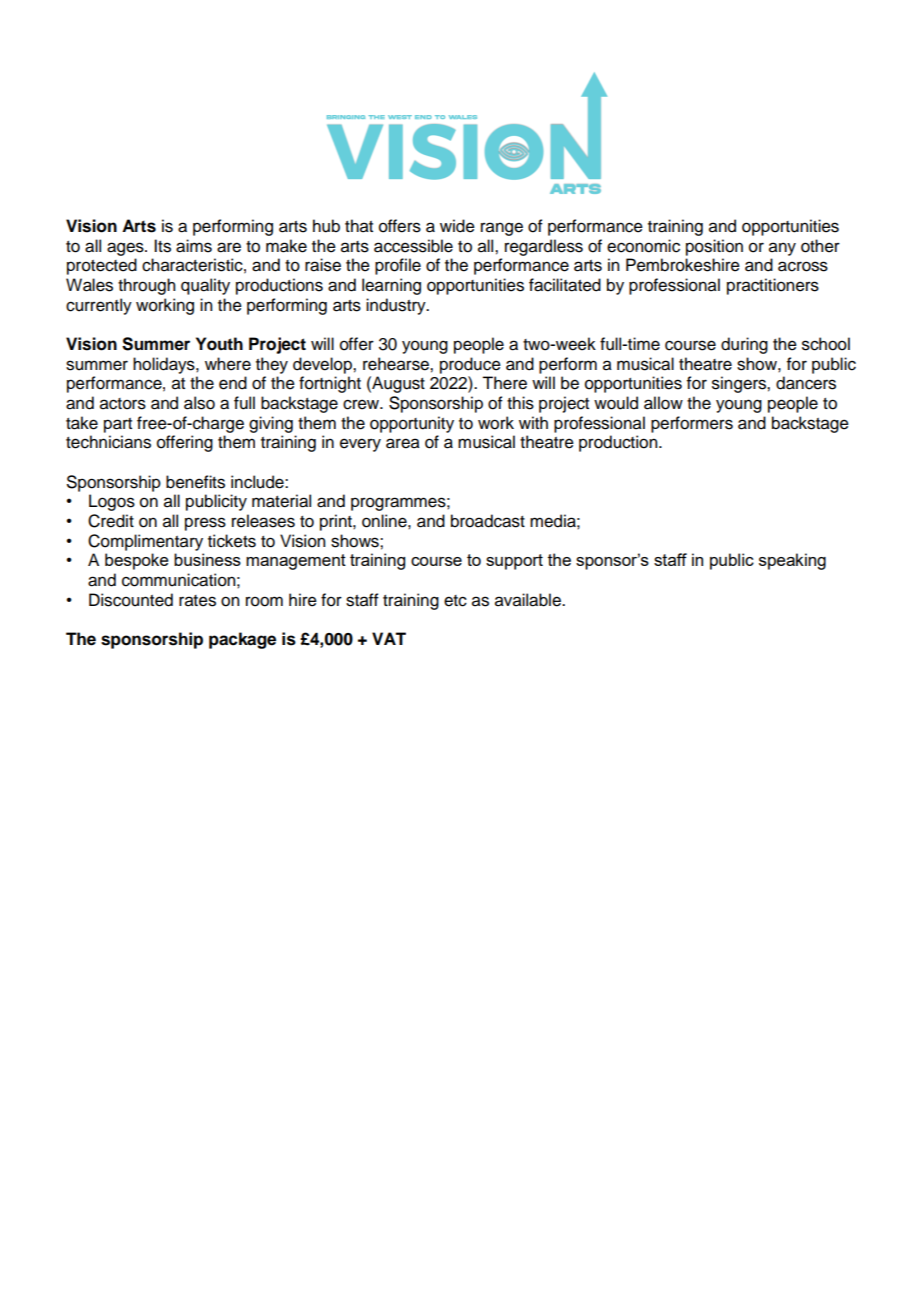  What do you see at coordinates (457, 226) in the screenshot?
I see `wide` at bounding box center [457, 226].
